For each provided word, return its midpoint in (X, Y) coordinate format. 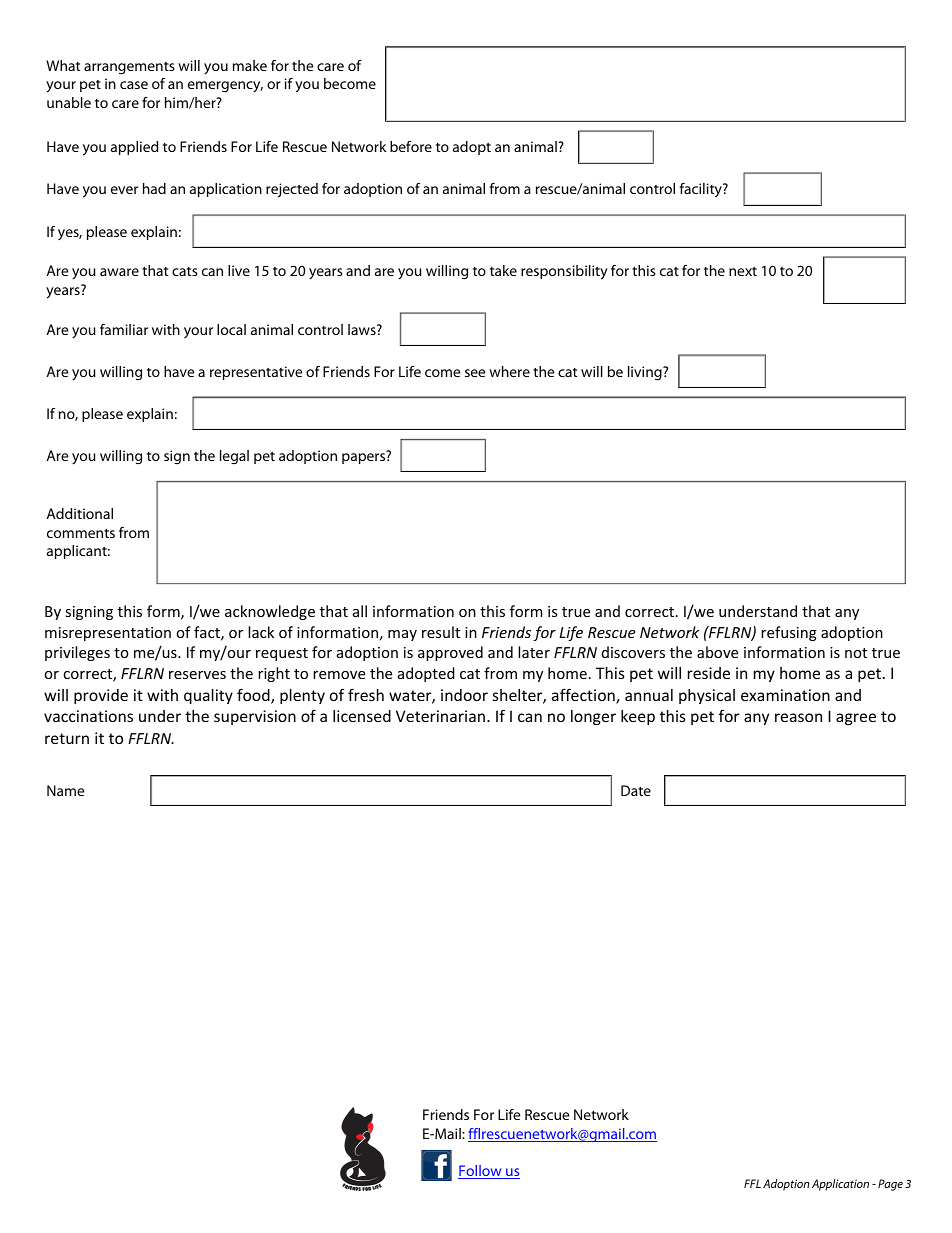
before (411, 146)
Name (65, 790)
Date (636, 790)
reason (798, 717)
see (475, 373)
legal (234, 457)
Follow (481, 1172)
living (646, 373)
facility (702, 190)
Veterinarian (440, 716)
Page (890, 1185)
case (134, 85)
